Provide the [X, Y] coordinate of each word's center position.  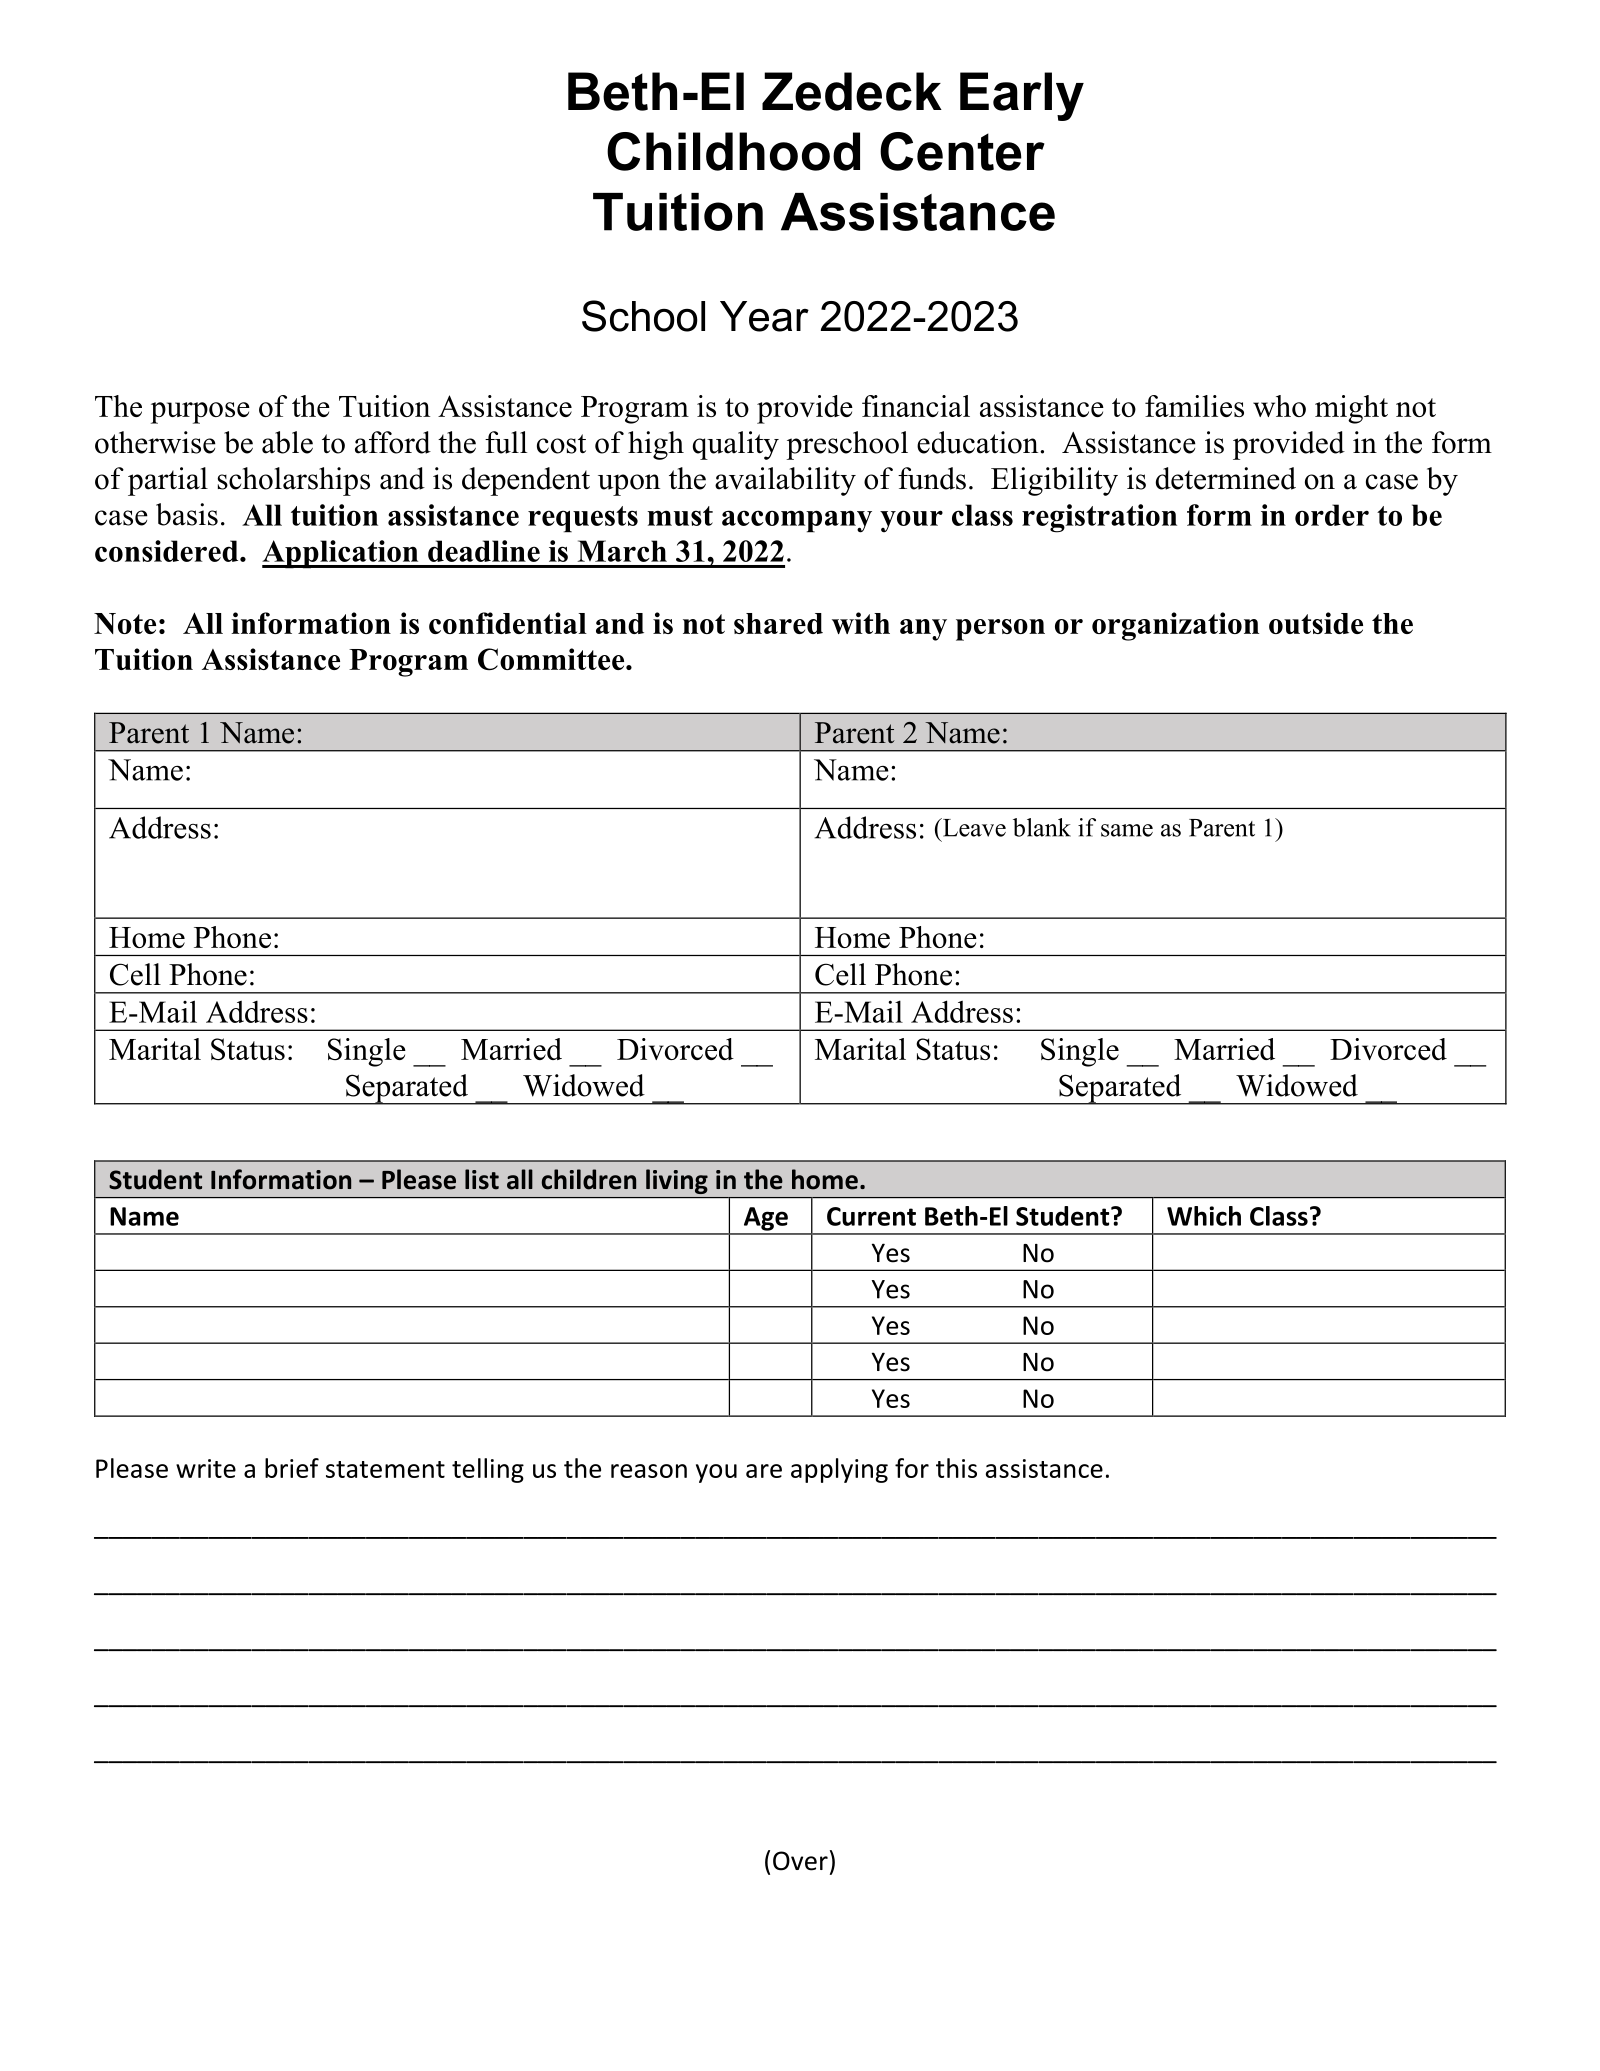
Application [341, 554]
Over [800, 1861]
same [1127, 830]
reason [649, 1471]
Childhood [733, 151]
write [206, 1468]
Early [1022, 96]
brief [292, 1468]
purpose [200, 413]
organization [1175, 626]
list [482, 1179]
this [956, 1468]
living [677, 1181]
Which [1204, 1216]
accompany [797, 521]
